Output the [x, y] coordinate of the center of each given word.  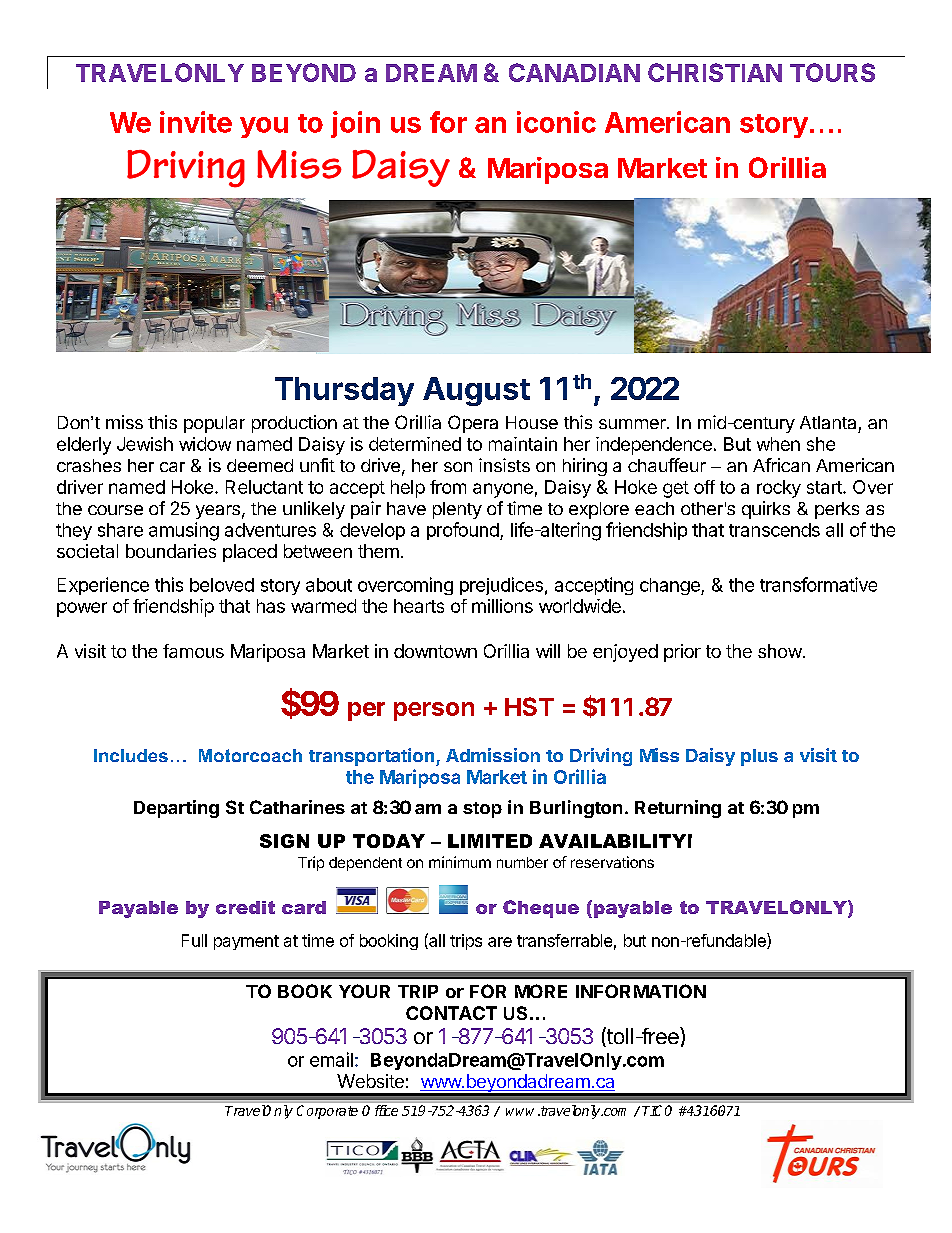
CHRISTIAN [715, 72]
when [778, 444]
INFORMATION [641, 991]
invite [196, 122]
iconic [556, 122]
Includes [131, 755]
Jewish [145, 444]
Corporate [327, 1112]
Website [370, 1081]
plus [759, 757]
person [434, 711]
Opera [473, 424]
